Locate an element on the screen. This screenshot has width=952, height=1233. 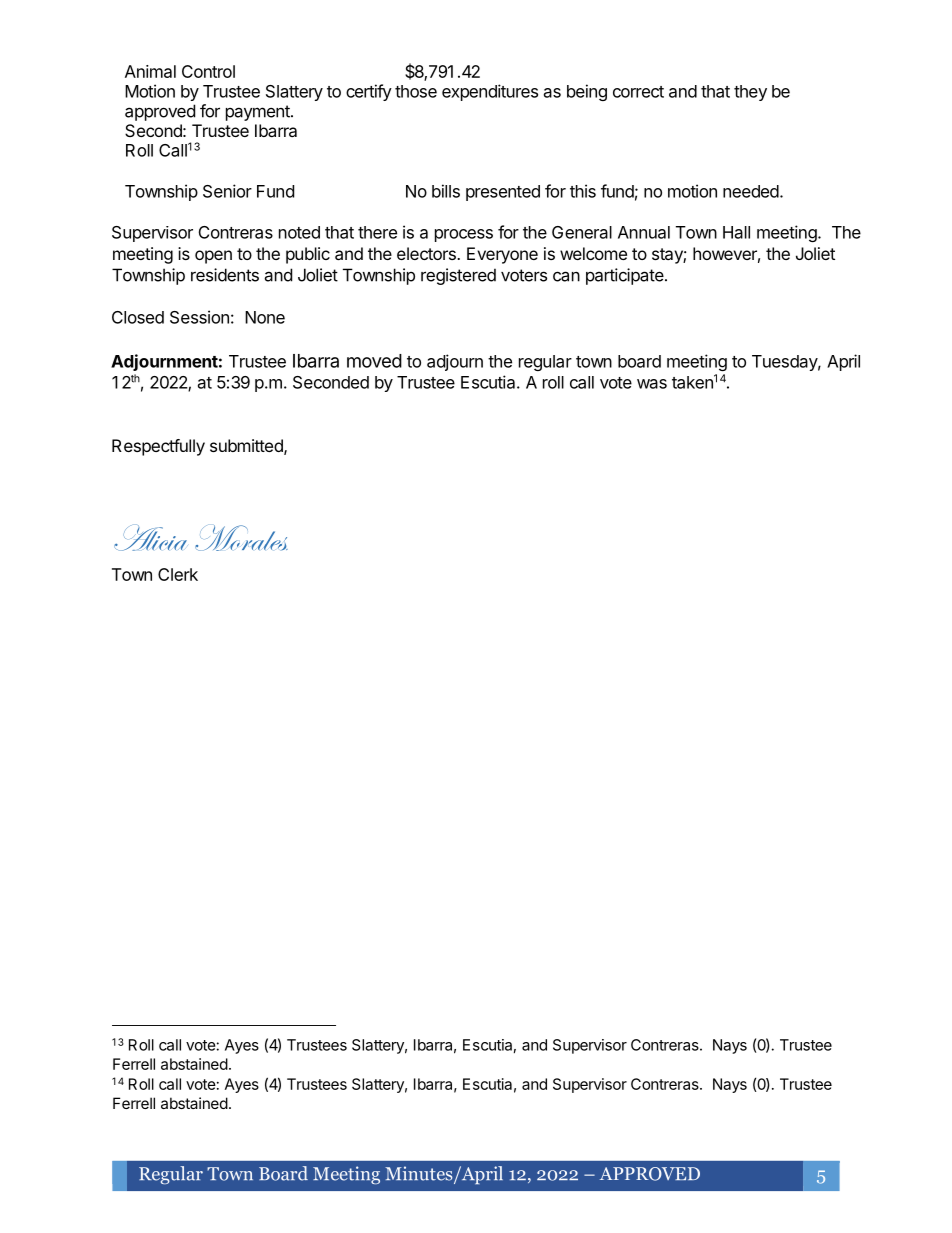
Control is located at coordinates (208, 71).
